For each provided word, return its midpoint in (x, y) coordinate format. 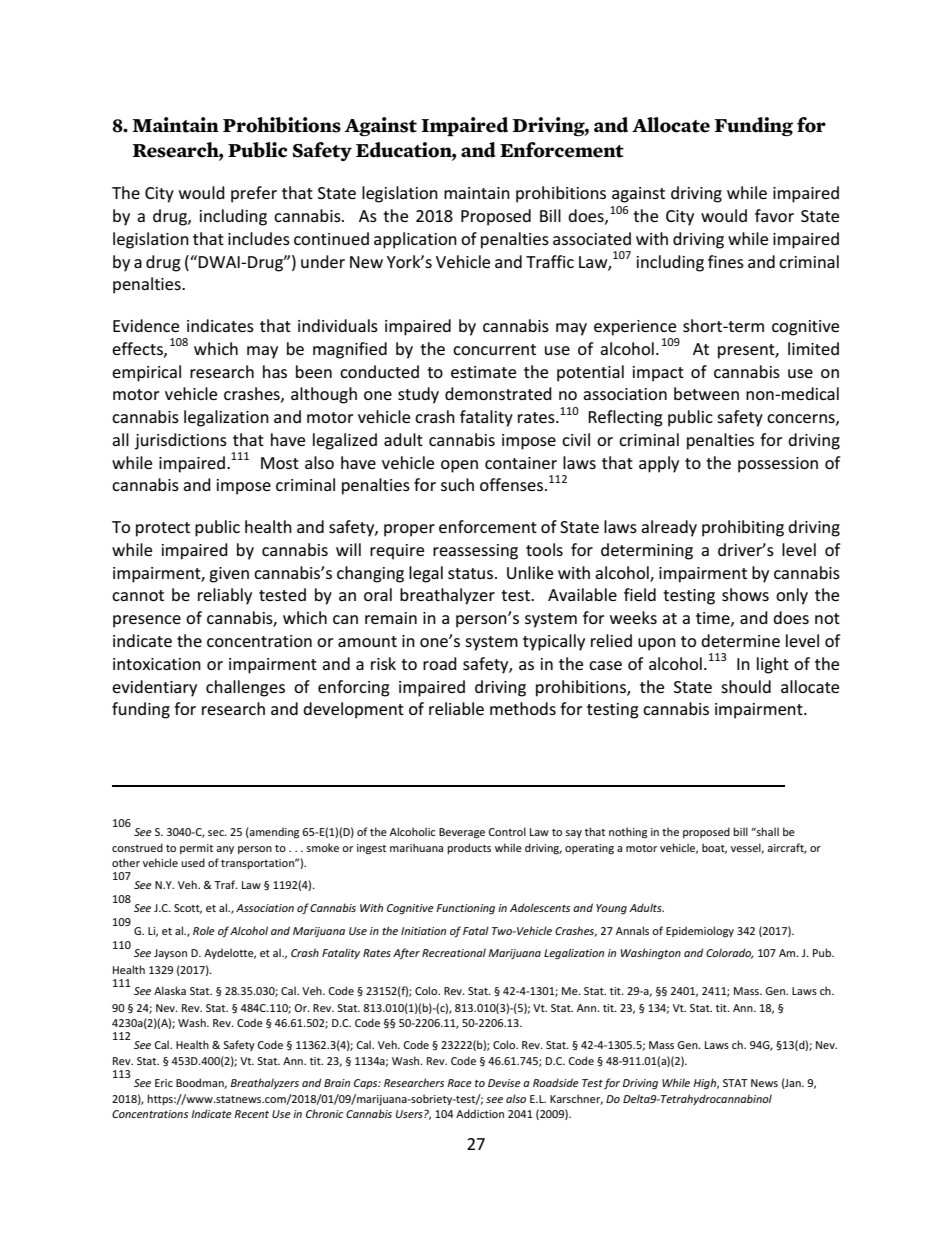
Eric (164, 1083)
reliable (456, 708)
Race (459, 1083)
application (415, 240)
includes (259, 238)
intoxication (157, 664)
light (773, 665)
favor (774, 215)
